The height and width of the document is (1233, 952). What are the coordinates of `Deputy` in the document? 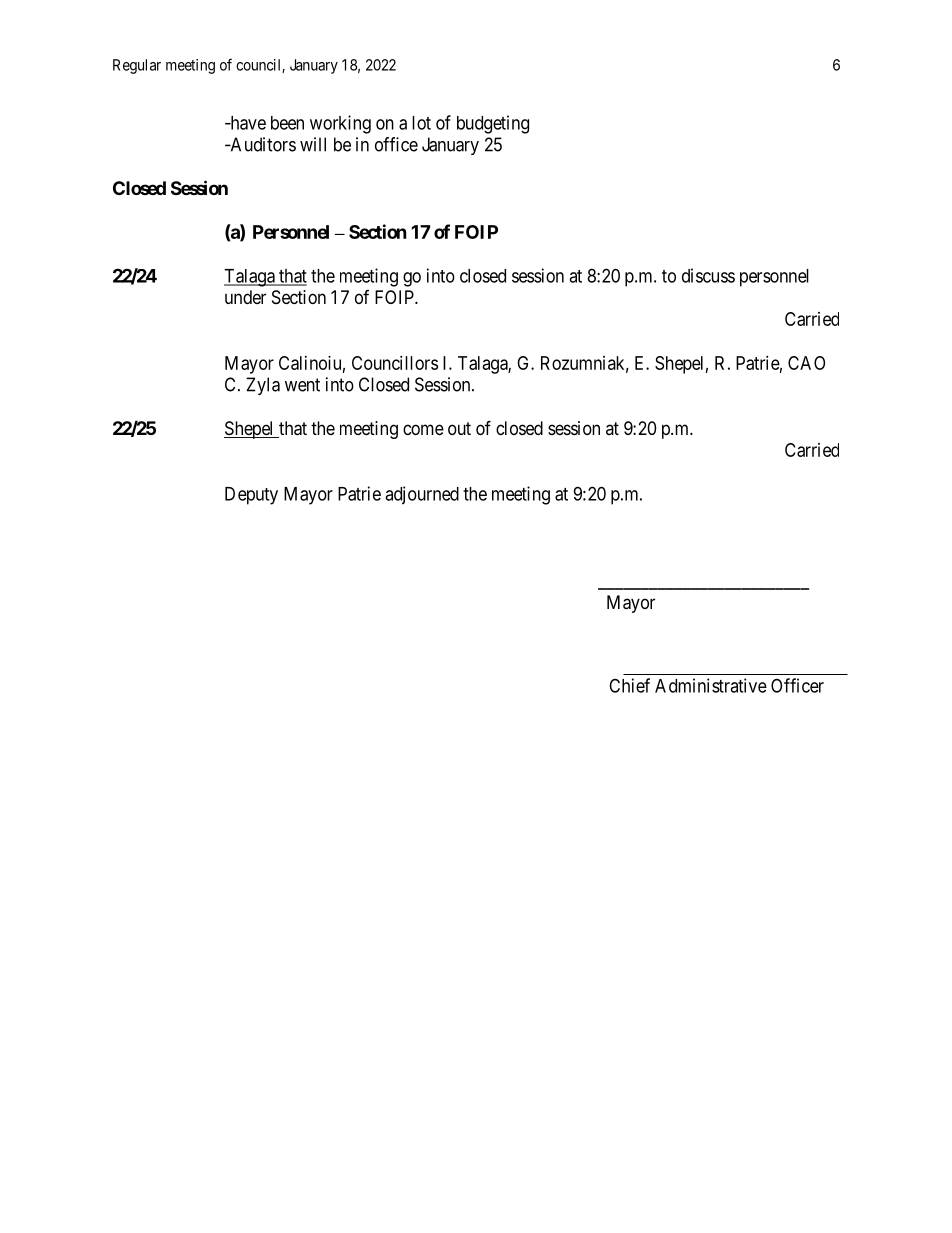 It's located at (251, 496).
